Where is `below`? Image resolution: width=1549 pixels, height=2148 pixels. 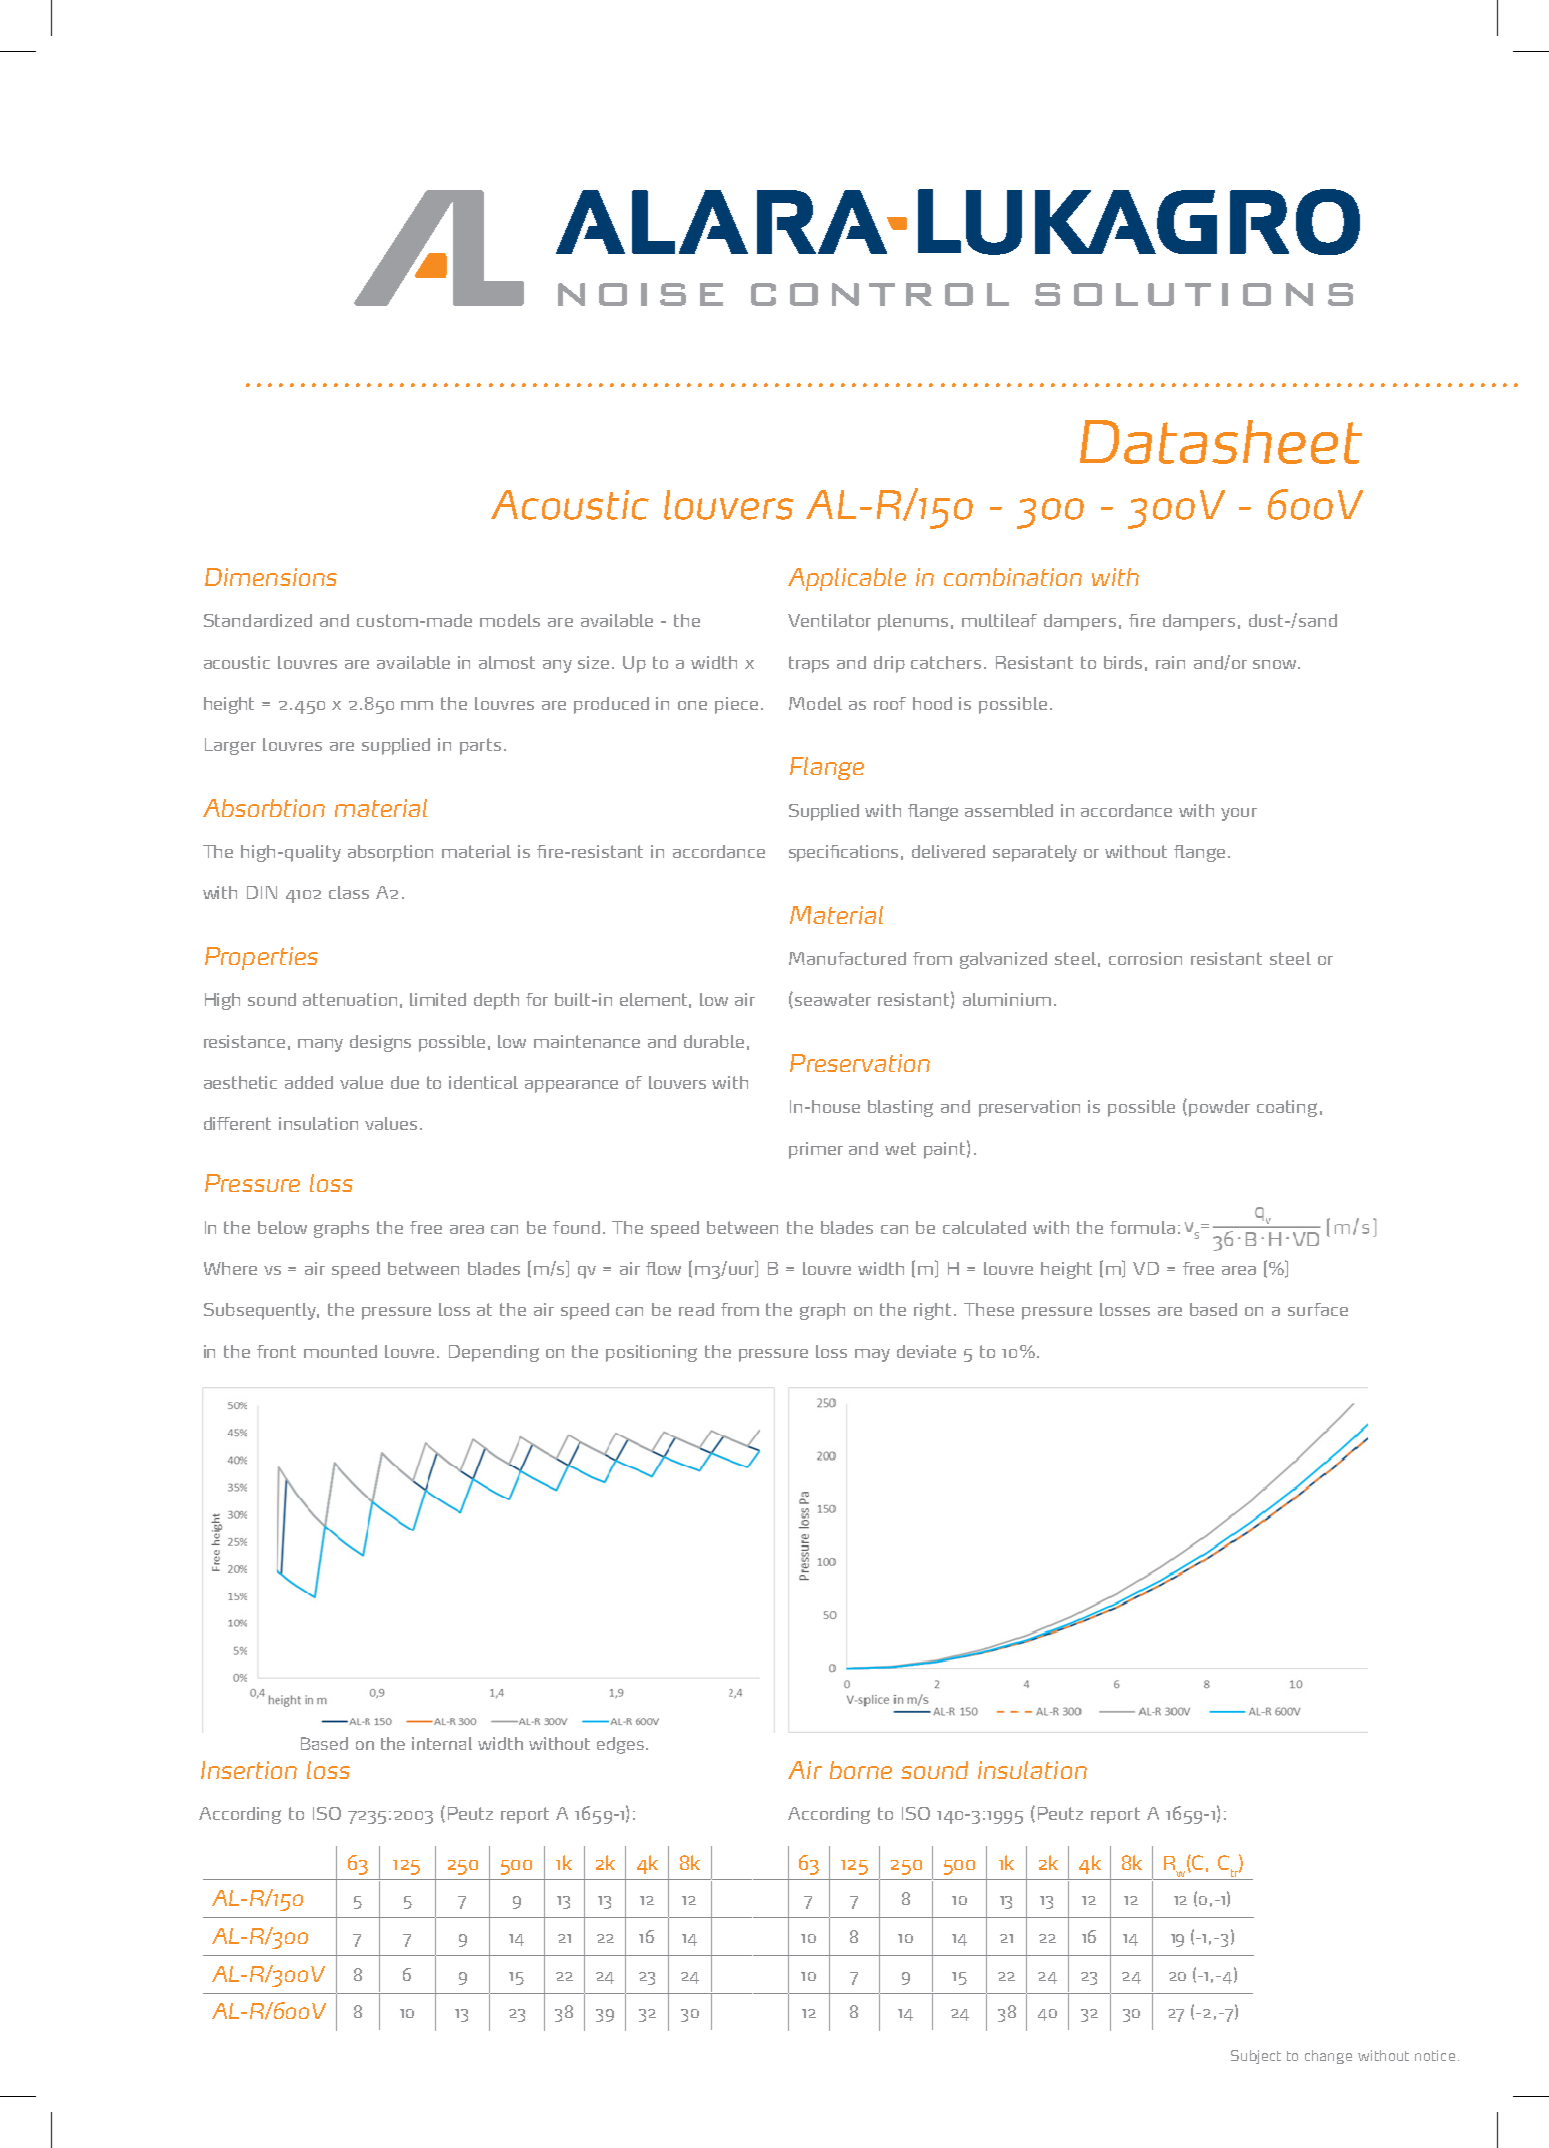
below is located at coordinates (282, 1227).
